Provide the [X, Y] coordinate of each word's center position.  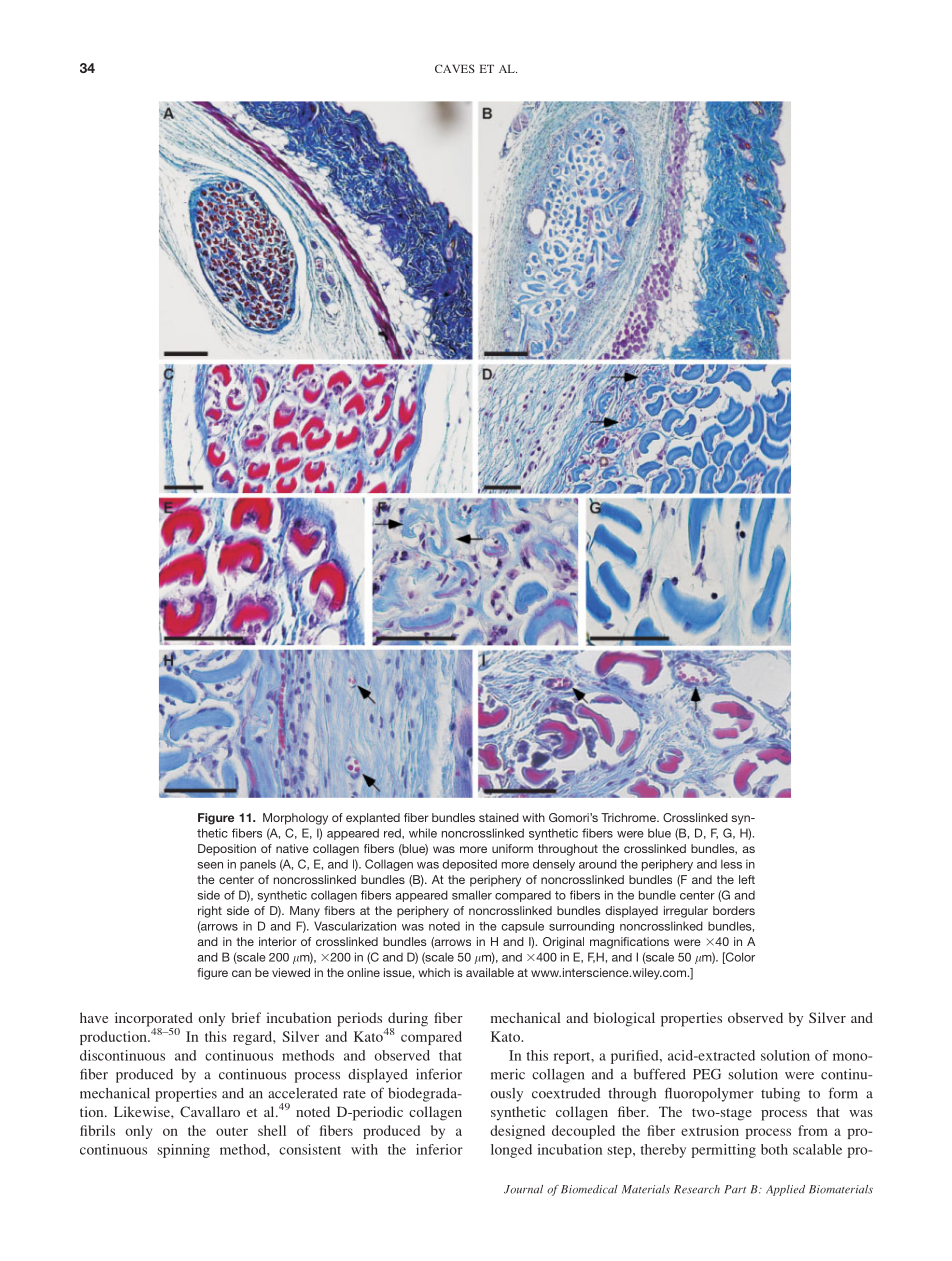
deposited [469, 865]
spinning [184, 1151]
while [423, 833]
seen [210, 865]
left [747, 879]
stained [499, 817]
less [731, 864]
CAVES [455, 68]
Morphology [295, 819]
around [598, 864]
